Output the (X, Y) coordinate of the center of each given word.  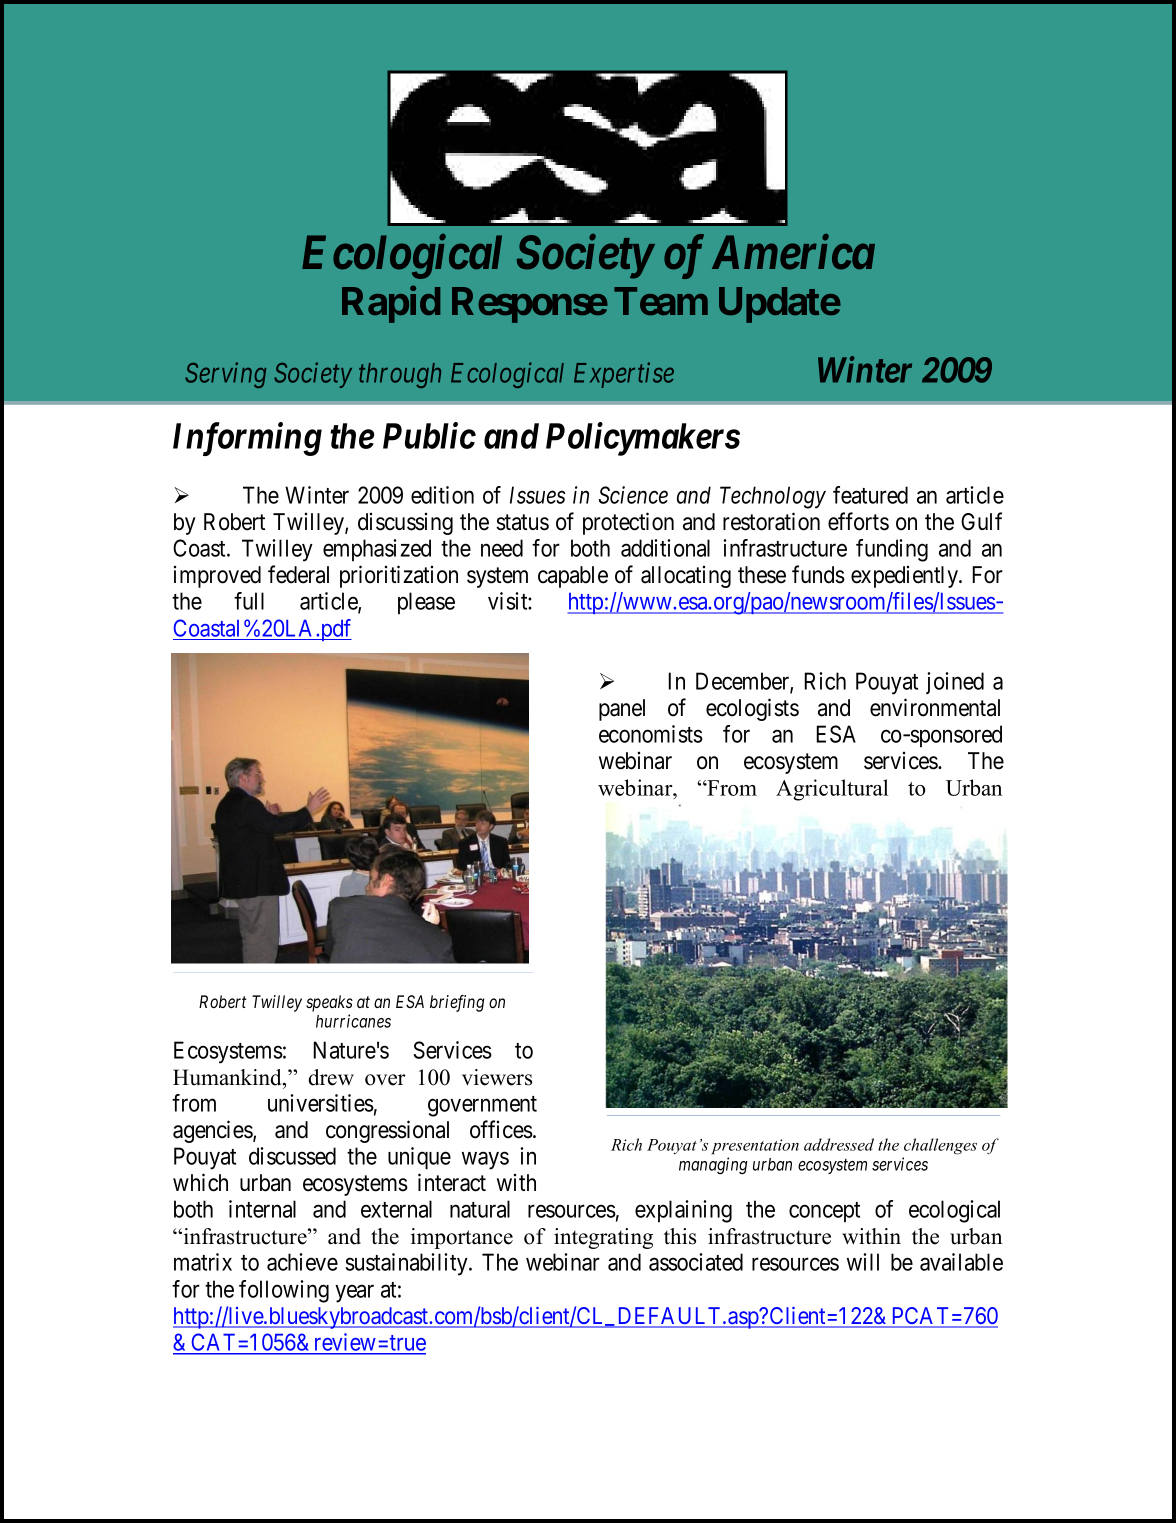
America (793, 252)
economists (651, 734)
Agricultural (832, 790)
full (249, 601)
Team (661, 301)
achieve (302, 1262)
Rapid (391, 304)
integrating (603, 1238)
